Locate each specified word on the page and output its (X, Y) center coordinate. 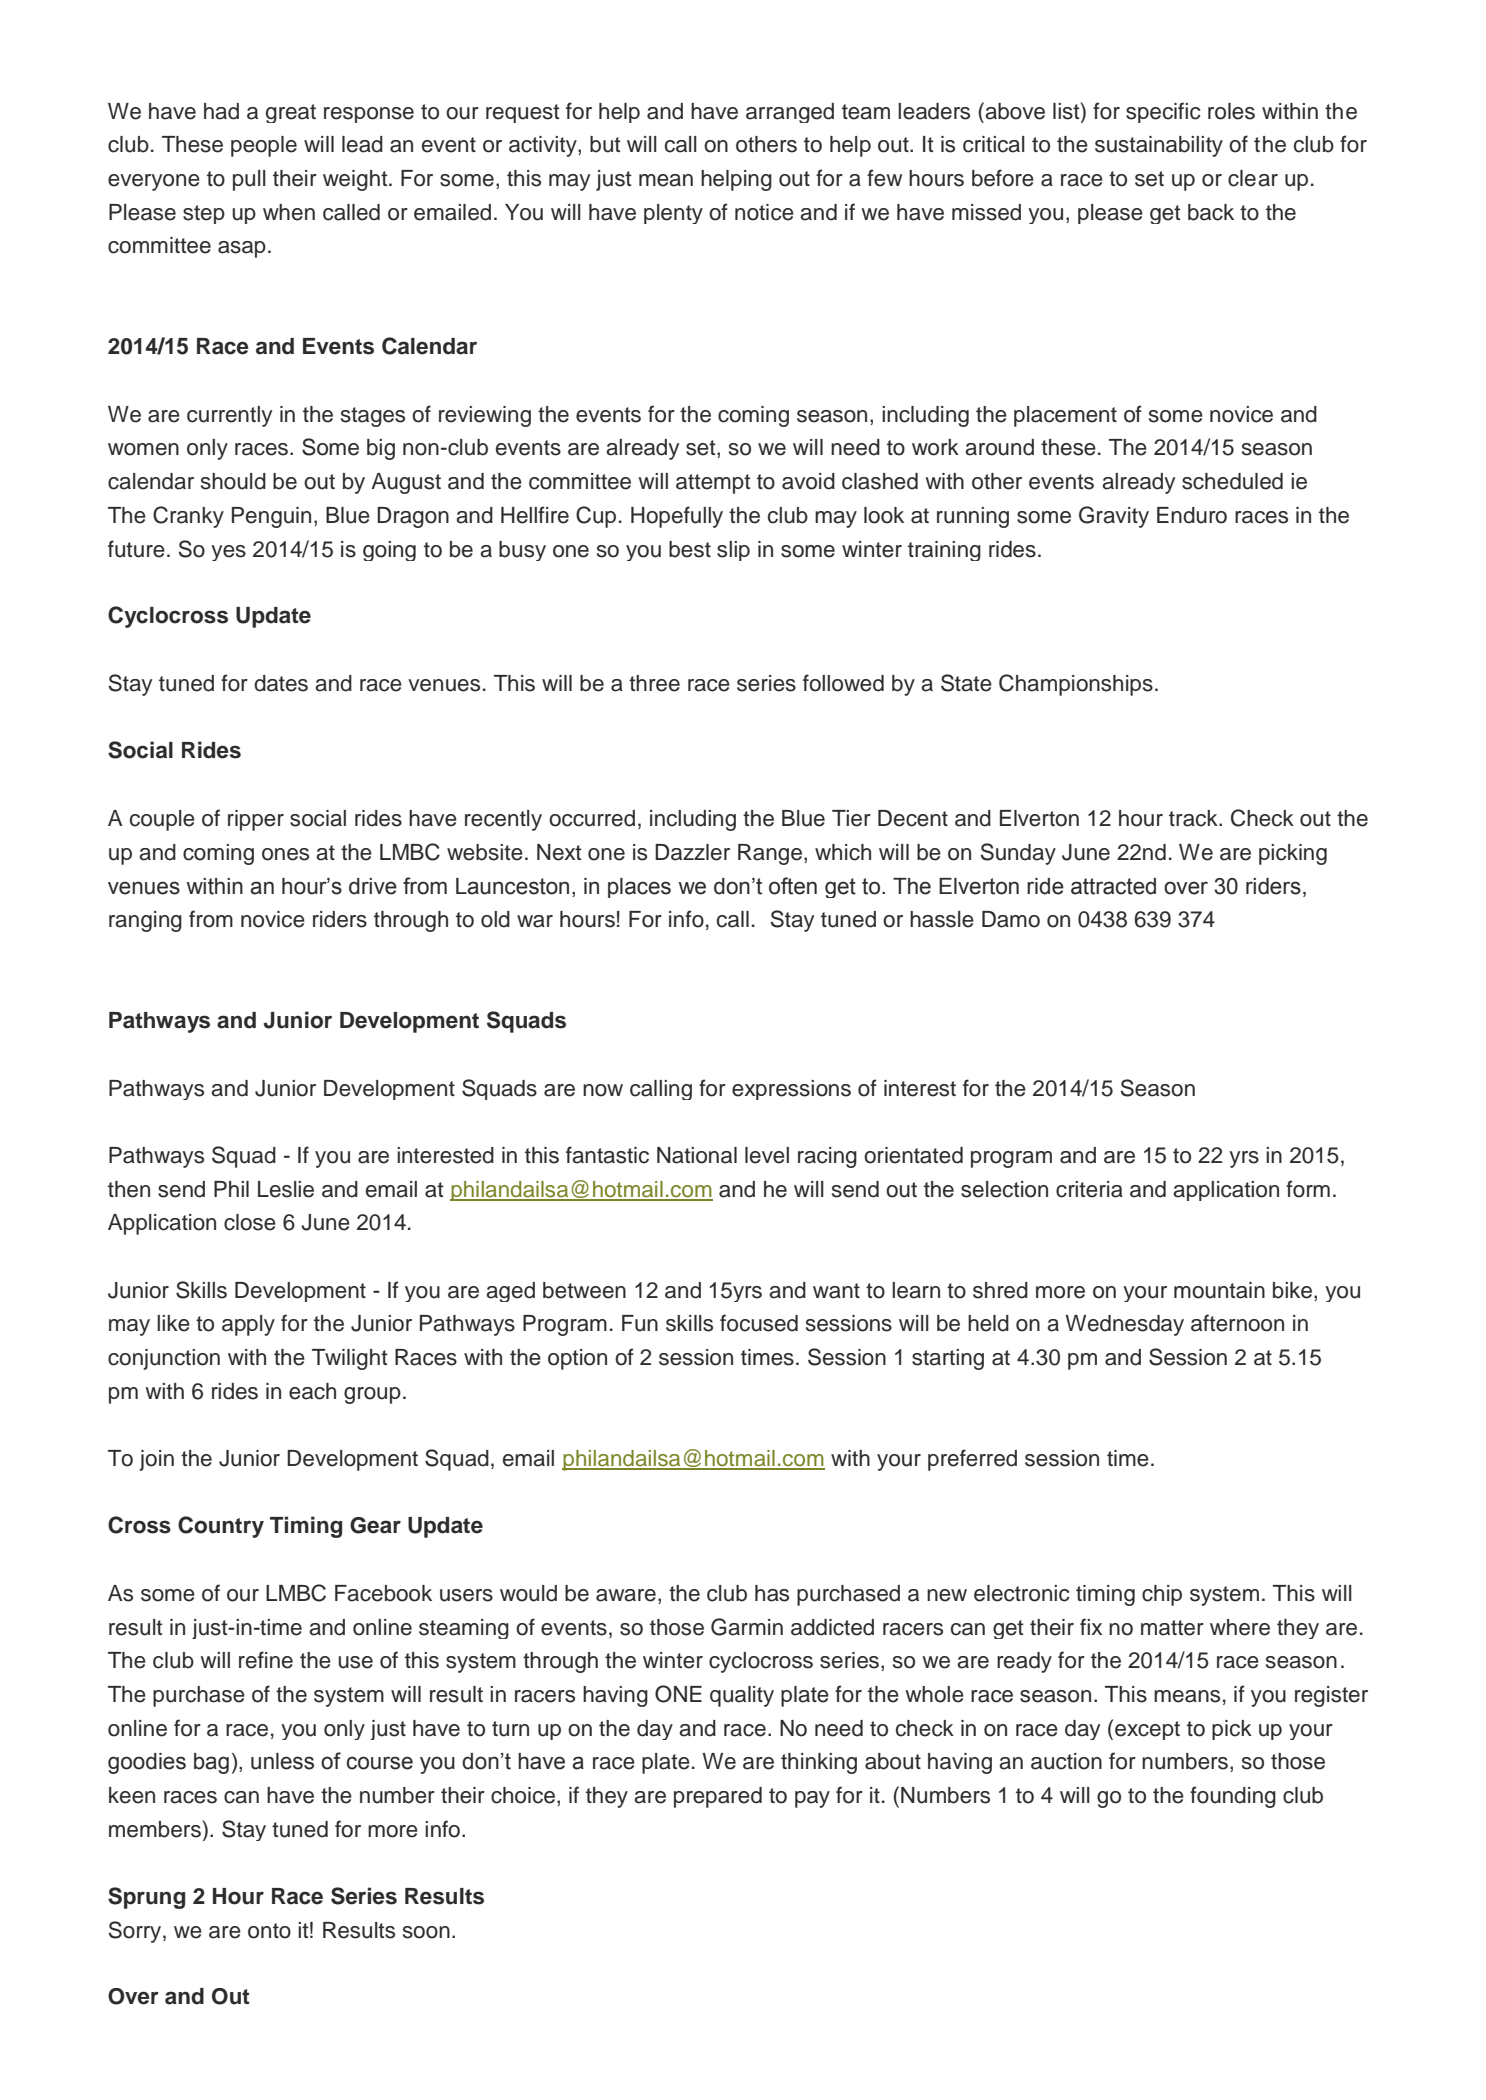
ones (285, 854)
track (1194, 818)
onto (269, 1931)
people (264, 146)
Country (221, 1527)
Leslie (286, 1189)
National (697, 1155)
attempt (713, 484)
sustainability (1159, 146)
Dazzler (692, 852)
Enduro (1192, 515)
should (233, 481)
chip (1162, 1595)
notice (764, 212)
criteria (1089, 1189)
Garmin (747, 1627)
